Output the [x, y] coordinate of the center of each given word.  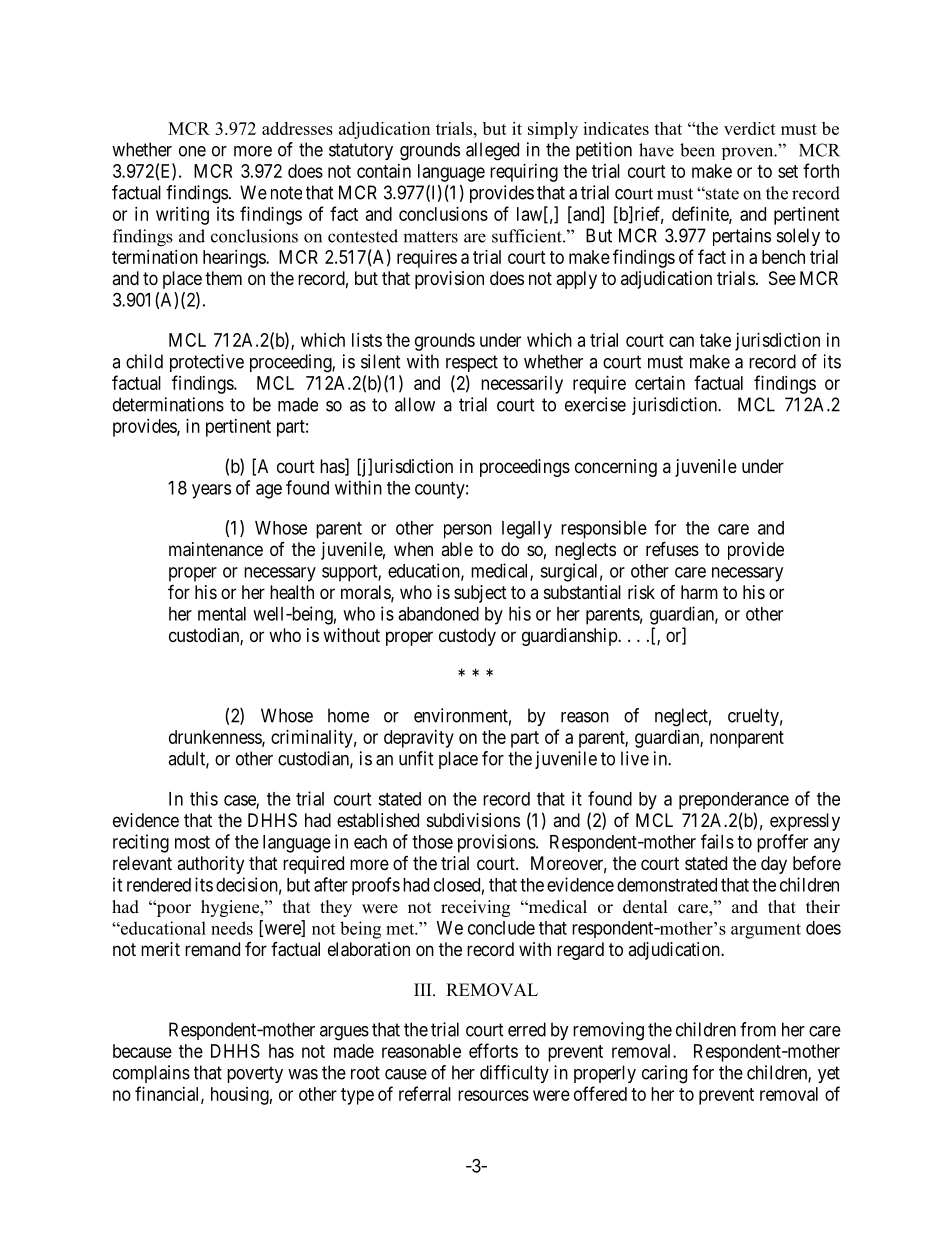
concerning [616, 468]
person [468, 531]
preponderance [734, 801]
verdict [750, 128]
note [286, 193]
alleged [492, 151]
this [204, 798]
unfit [416, 758]
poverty [255, 1074]
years [211, 491]
